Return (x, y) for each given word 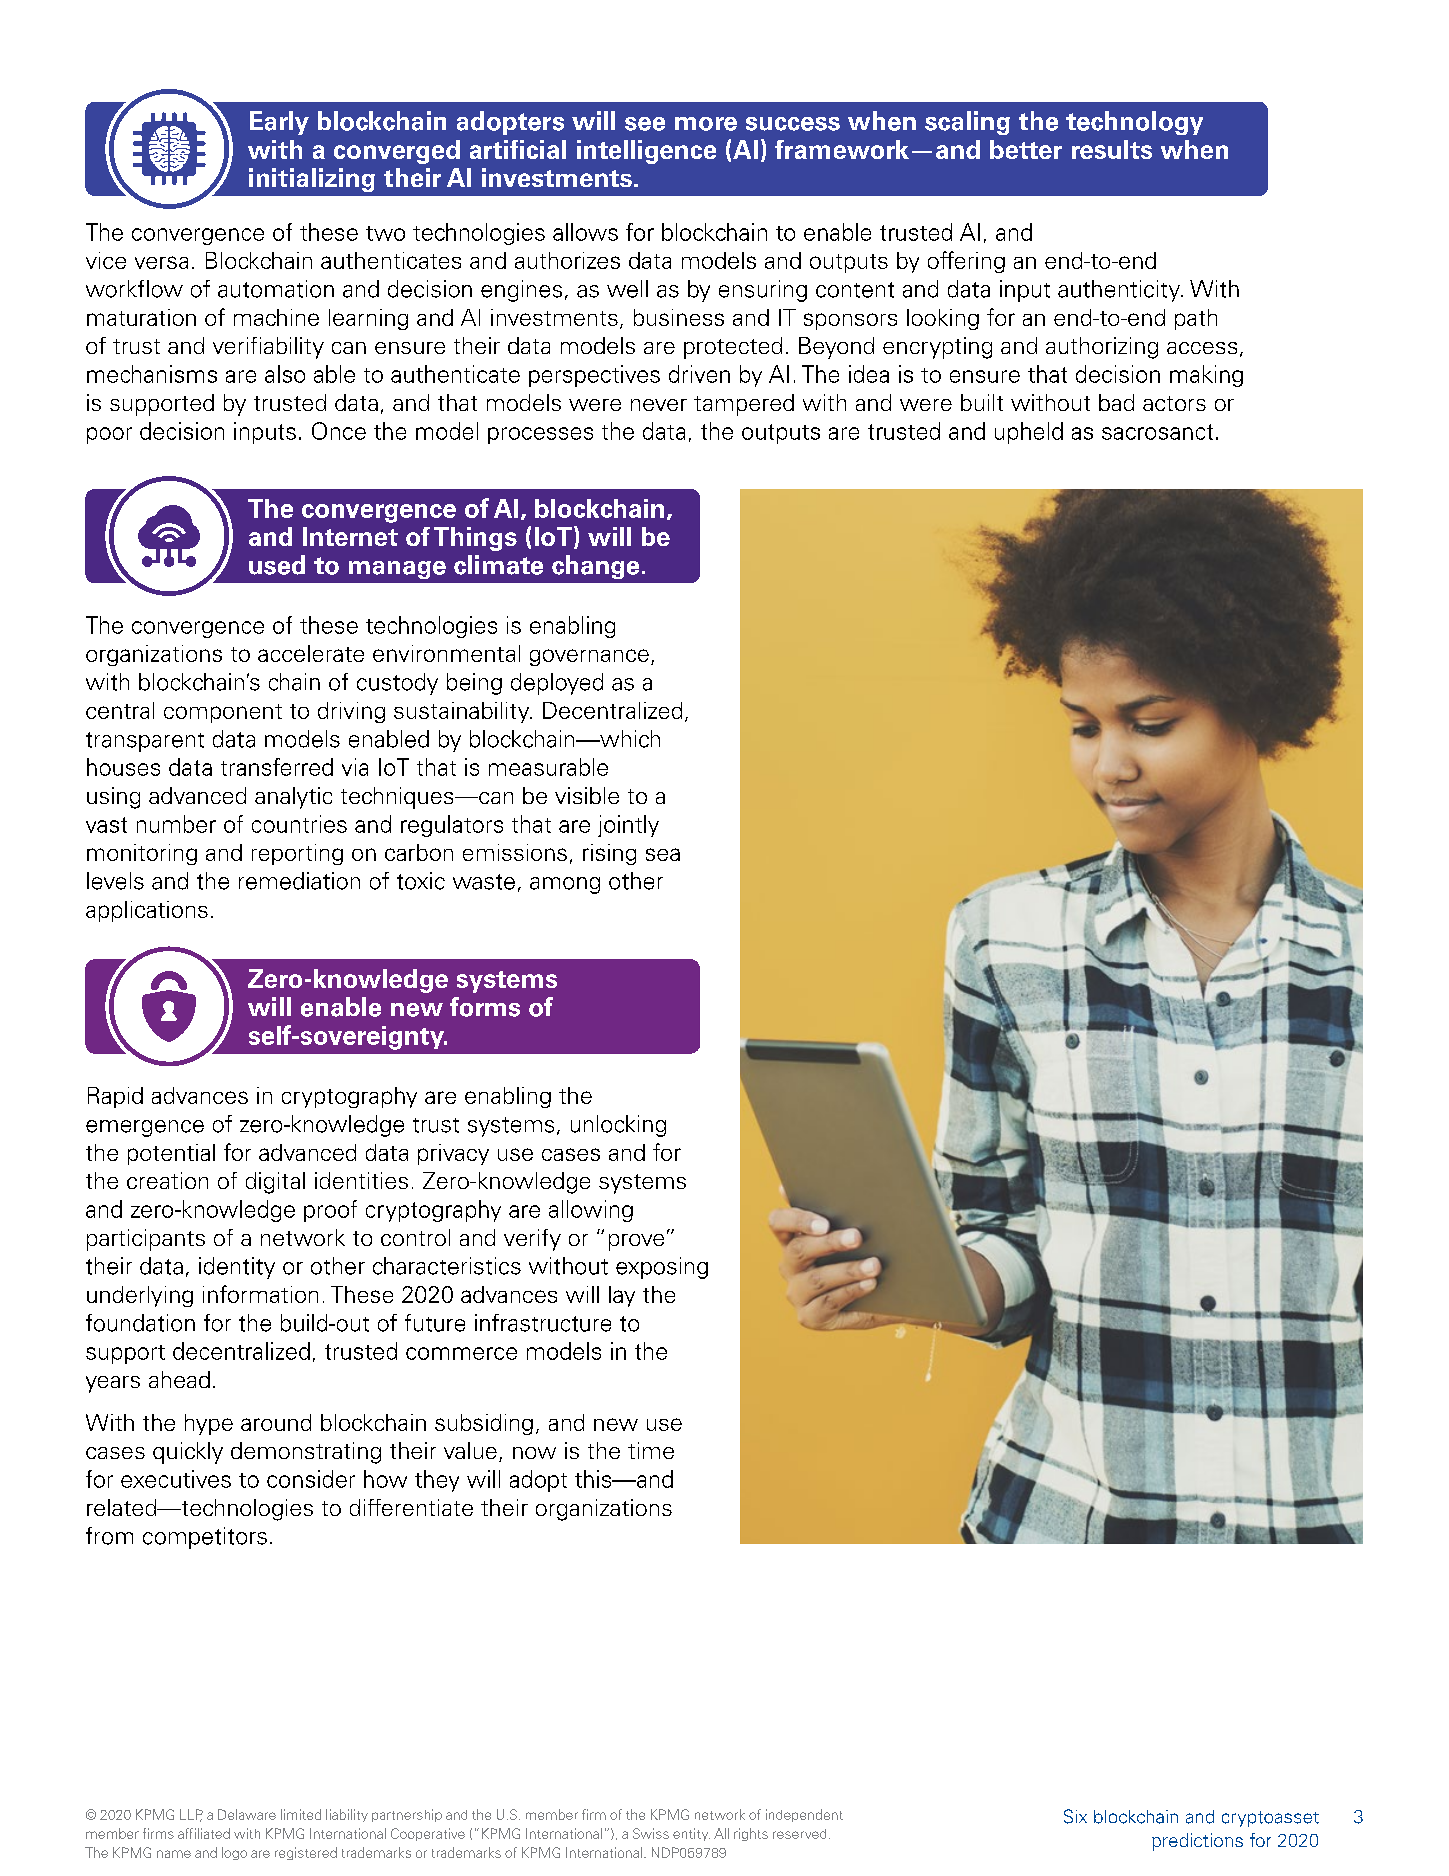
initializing (312, 180)
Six (1075, 1816)
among (565, 885)
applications (147, 911)
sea (663, 854)
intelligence (646, 152)
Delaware (247, 1814)
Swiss (651, 1833)
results (1112, 149)
